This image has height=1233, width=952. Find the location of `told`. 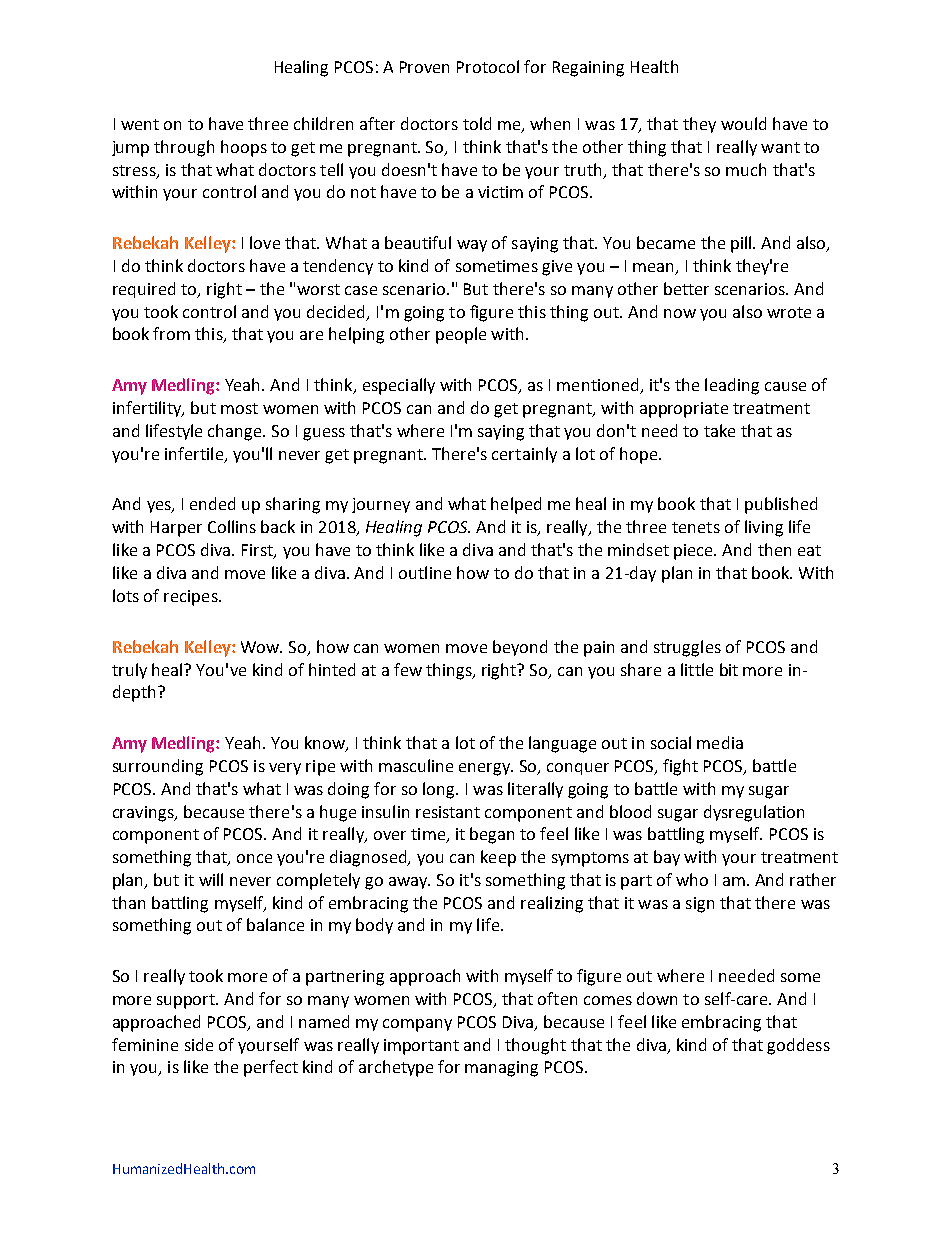

told is located at coordinates (477, 123).
